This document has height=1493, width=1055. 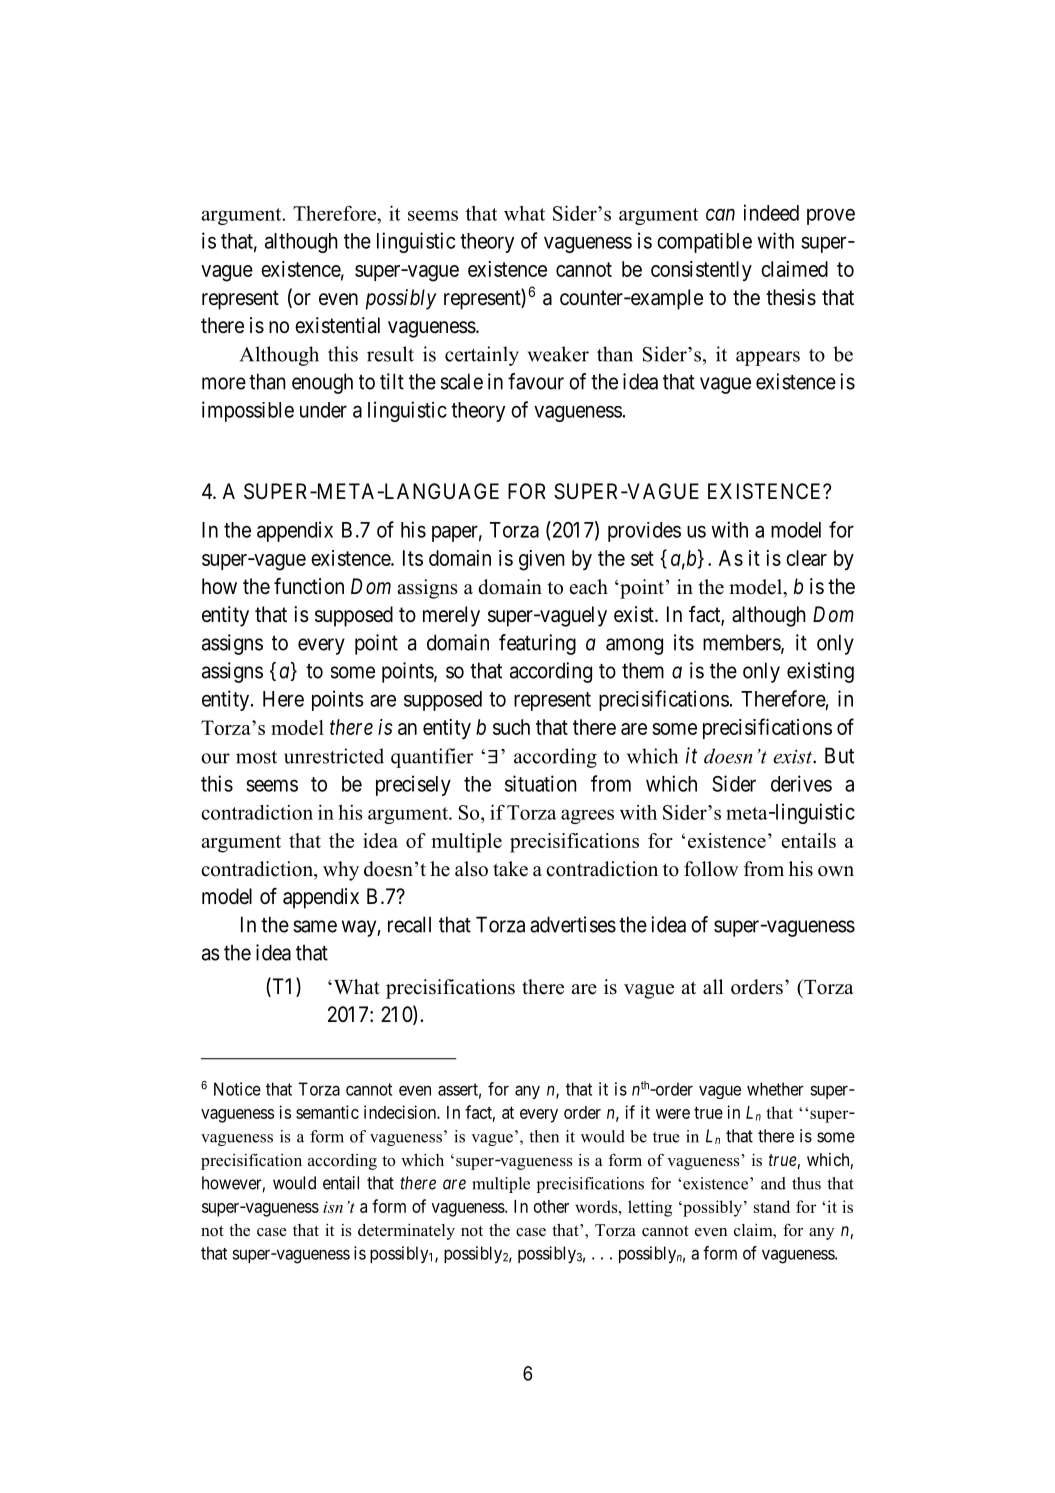 I want to click on advertises, so click(x=573, y=924).
